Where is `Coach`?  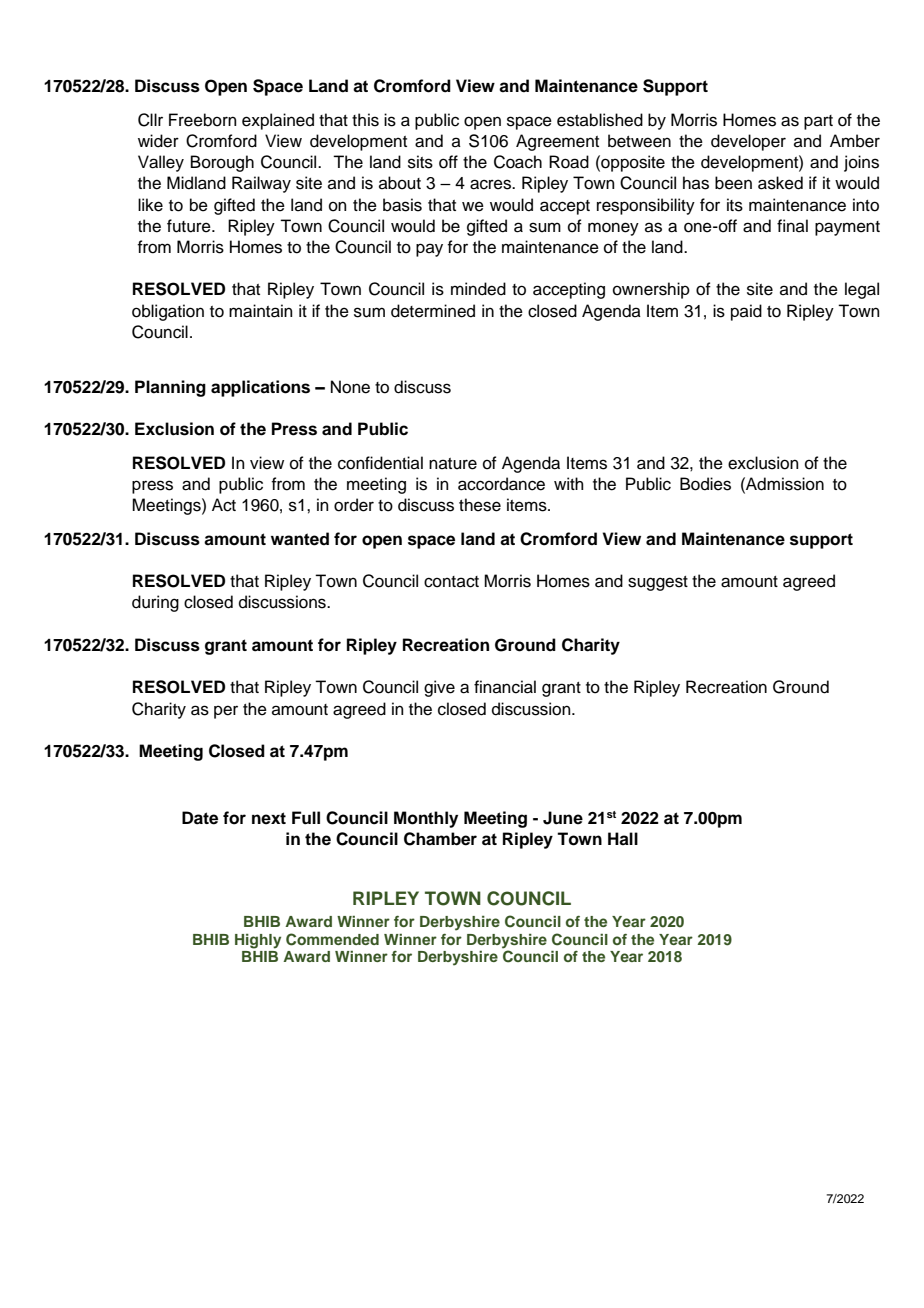
Coach is located at coordinates (518, 162).
